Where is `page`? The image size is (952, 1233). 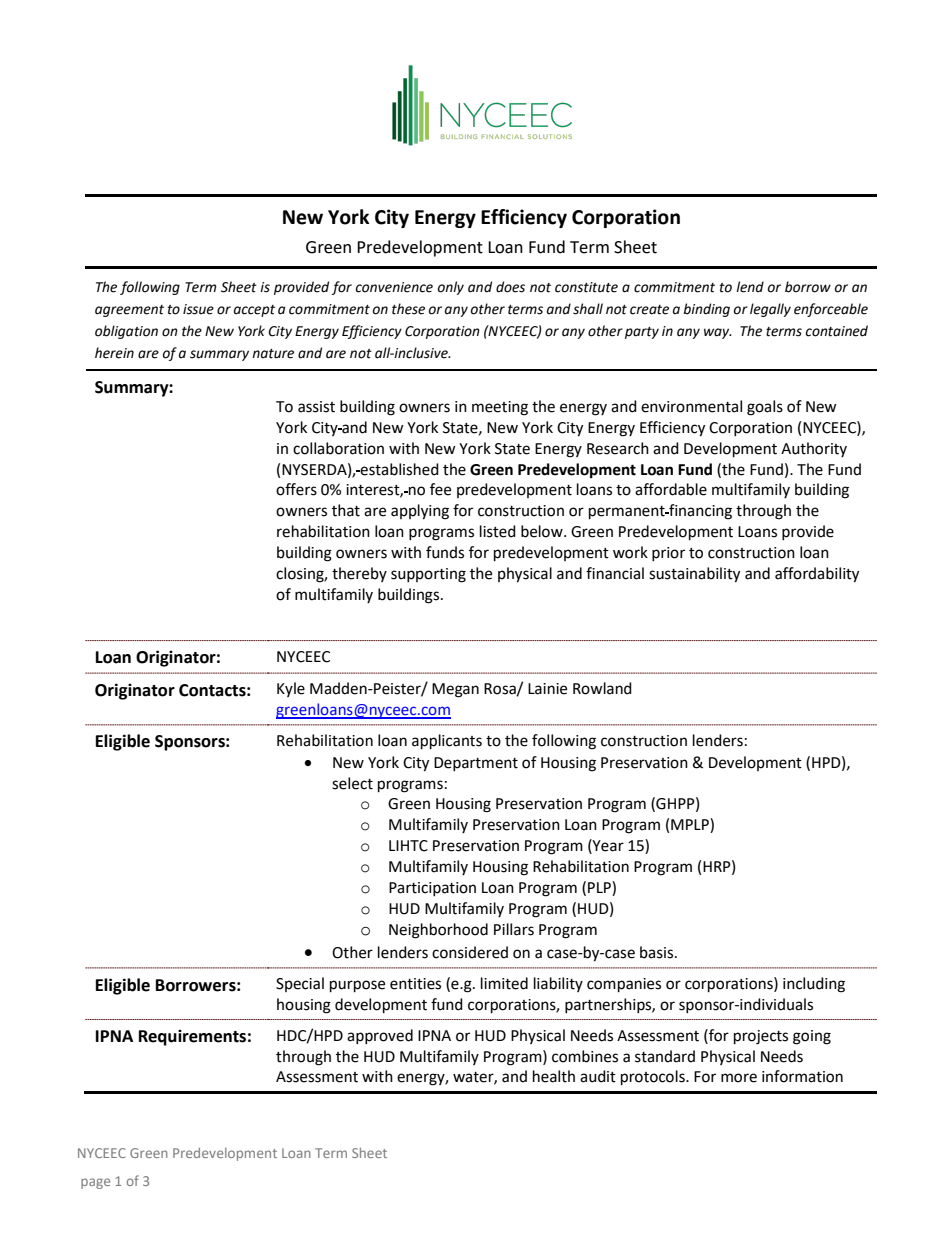 page is located at coordinates (95, 1183).
